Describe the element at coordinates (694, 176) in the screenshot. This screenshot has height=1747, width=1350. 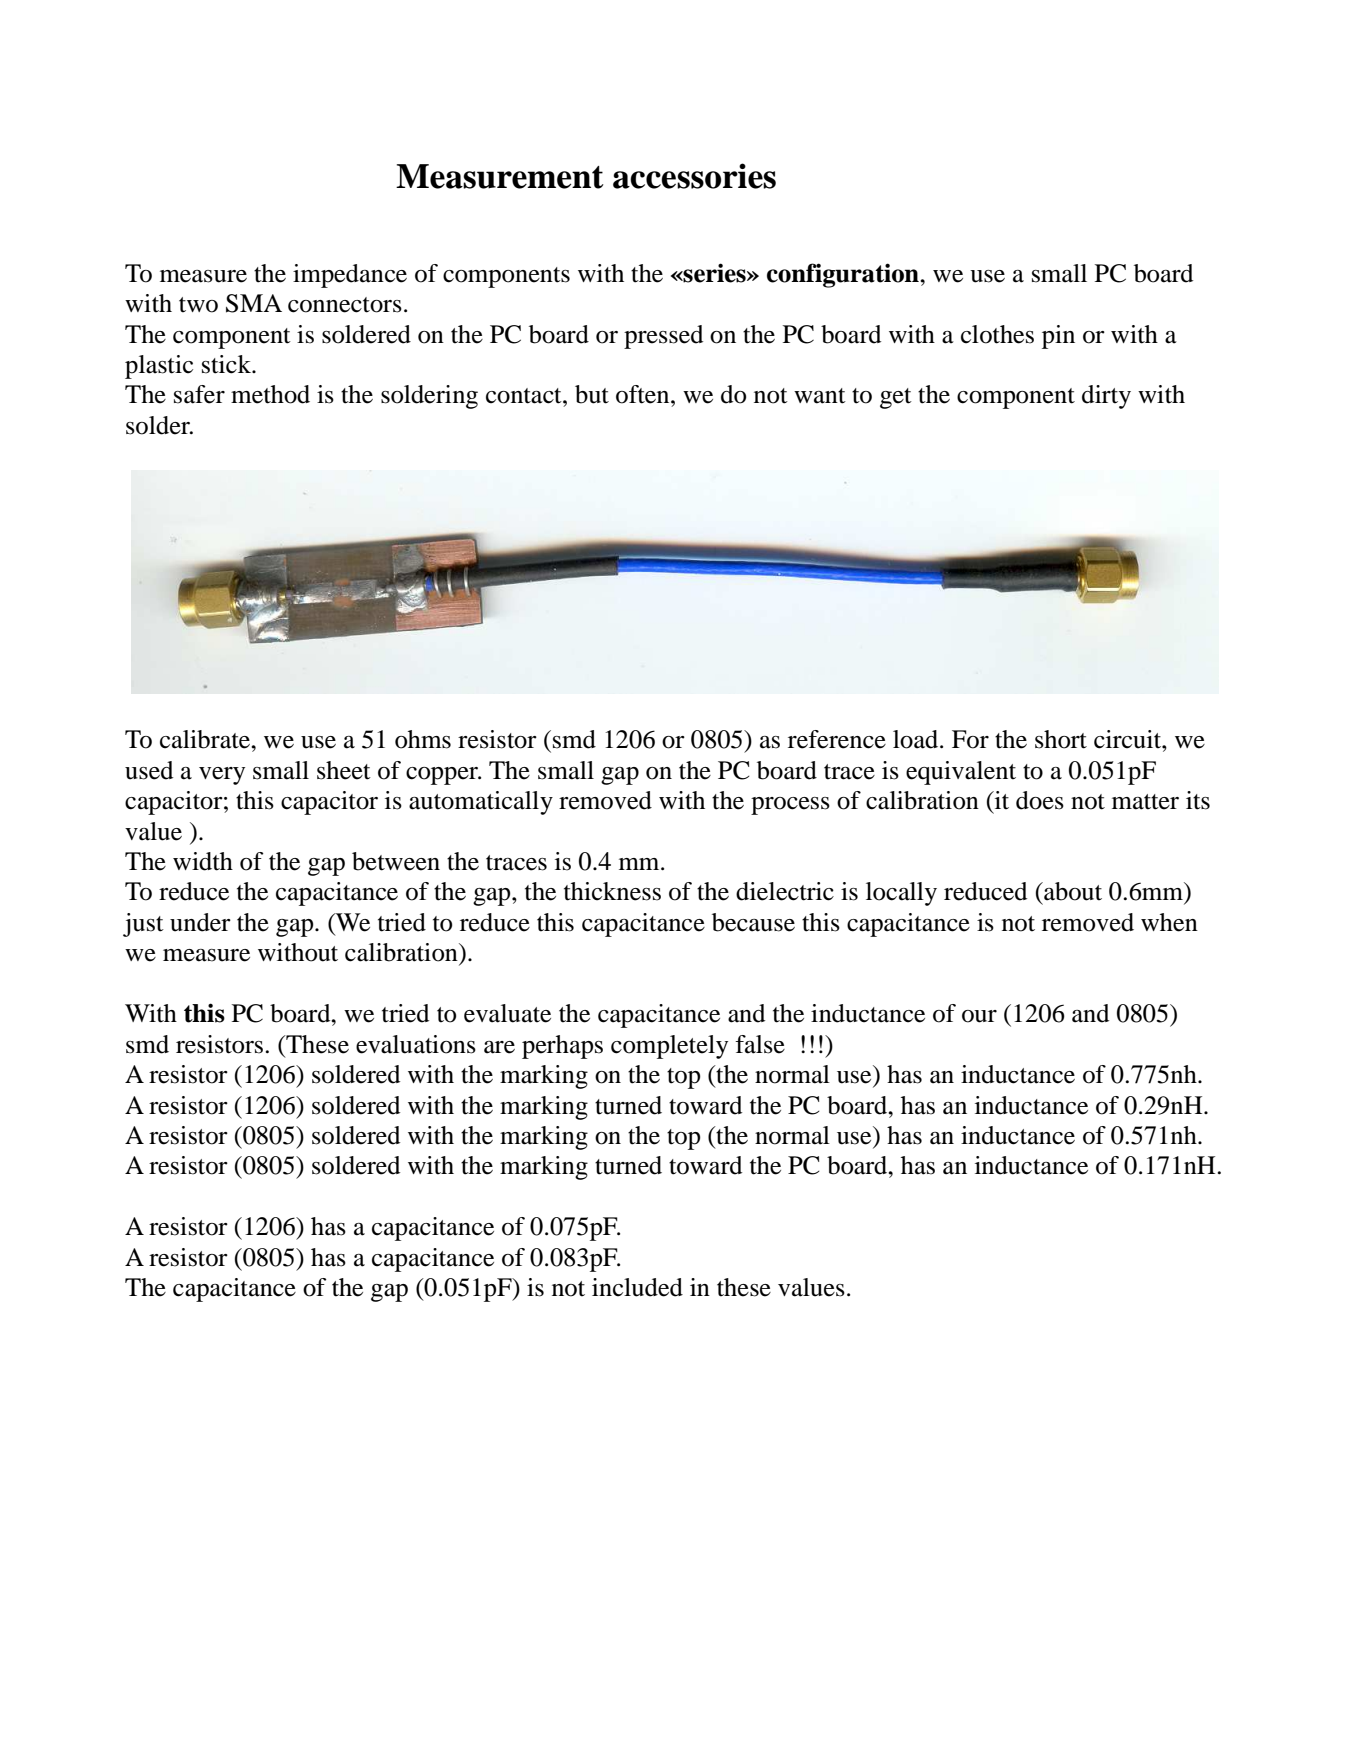
I see `accessories` at that location.
